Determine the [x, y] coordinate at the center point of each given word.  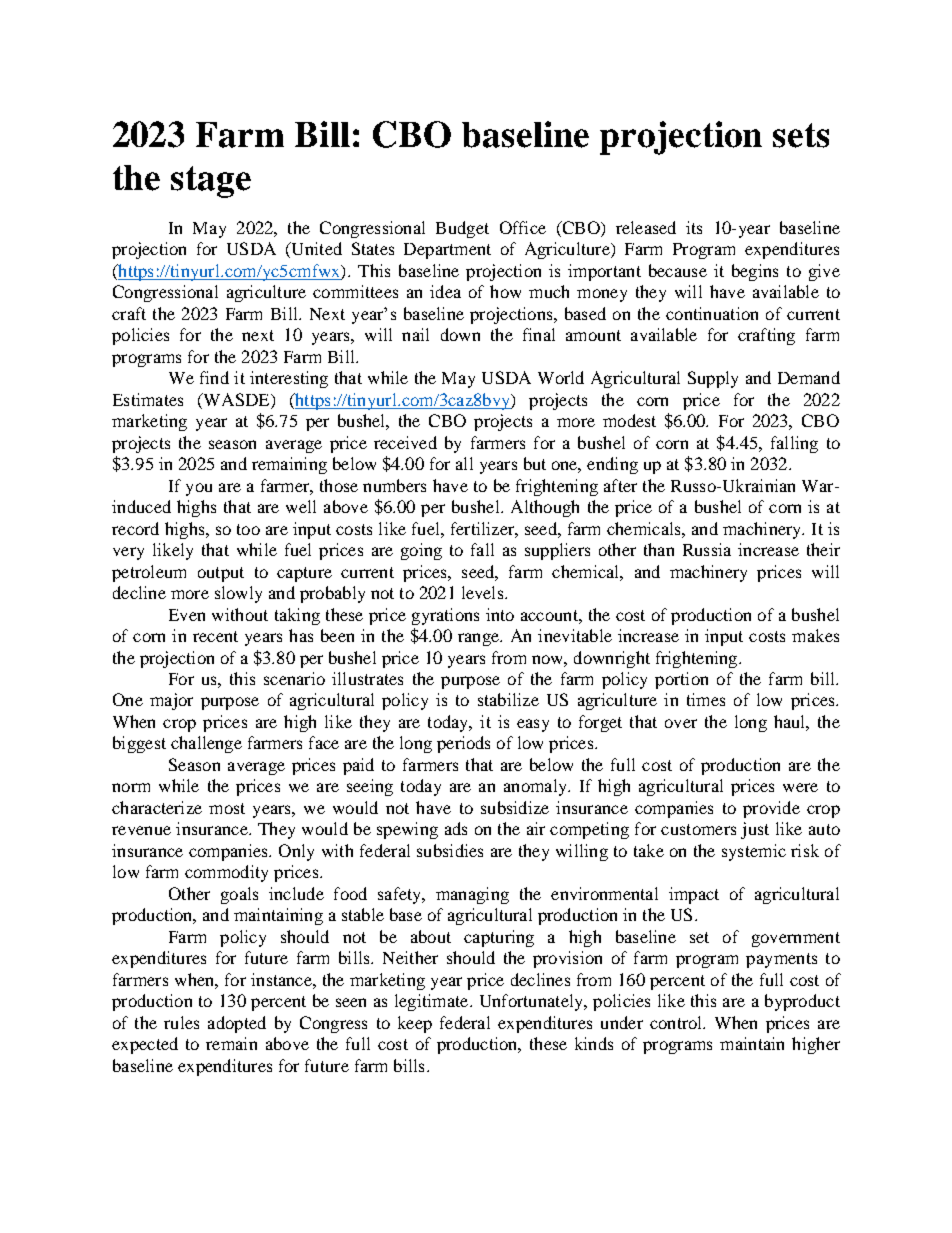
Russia [707, 549]
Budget [462, 229]
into [500, 614]
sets [801, 135]
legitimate [433, 1002]
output [221, 574]
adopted [237, 1024]
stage [211, 182]
